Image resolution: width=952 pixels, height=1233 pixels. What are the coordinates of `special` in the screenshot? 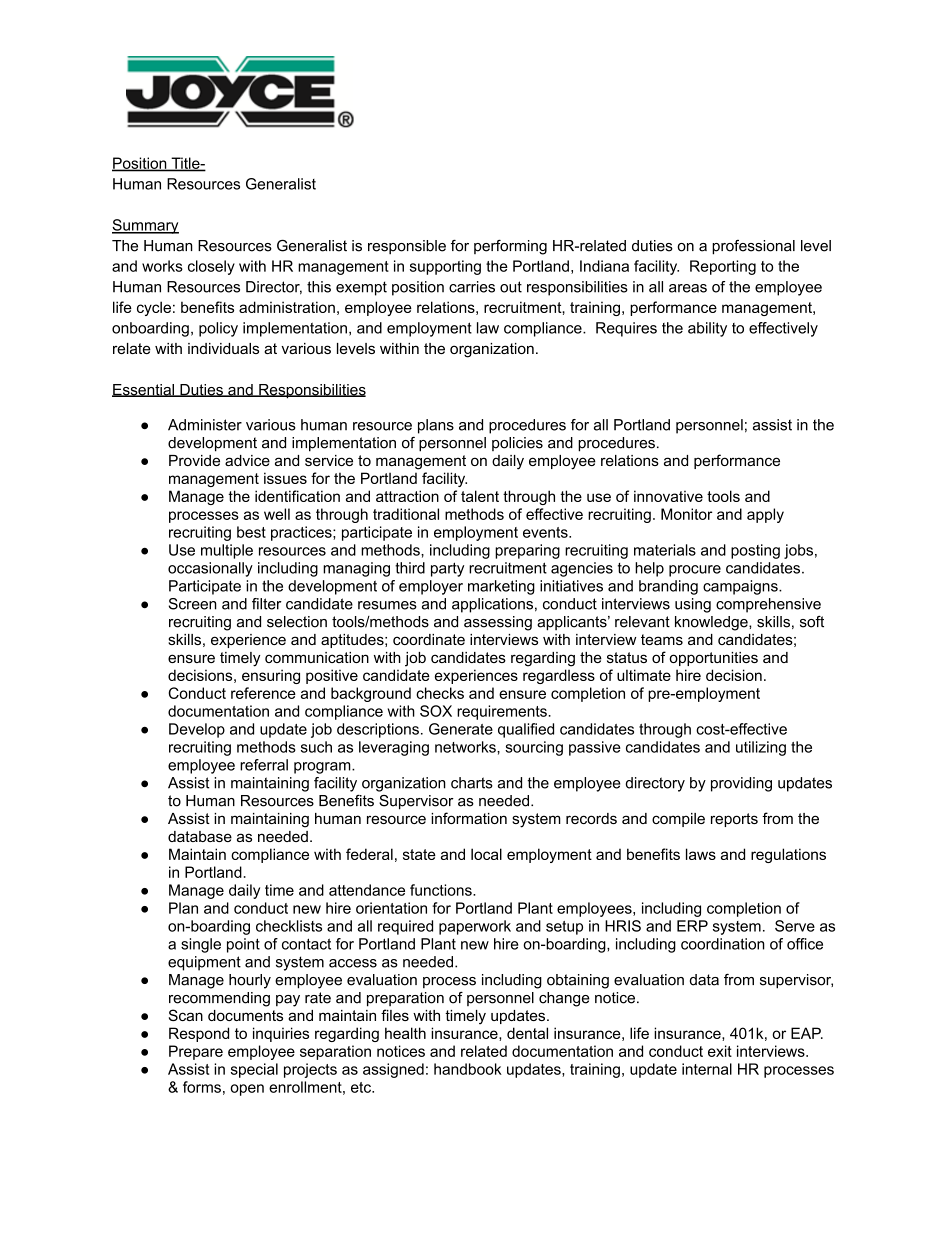 It's located at (254, 1070).
